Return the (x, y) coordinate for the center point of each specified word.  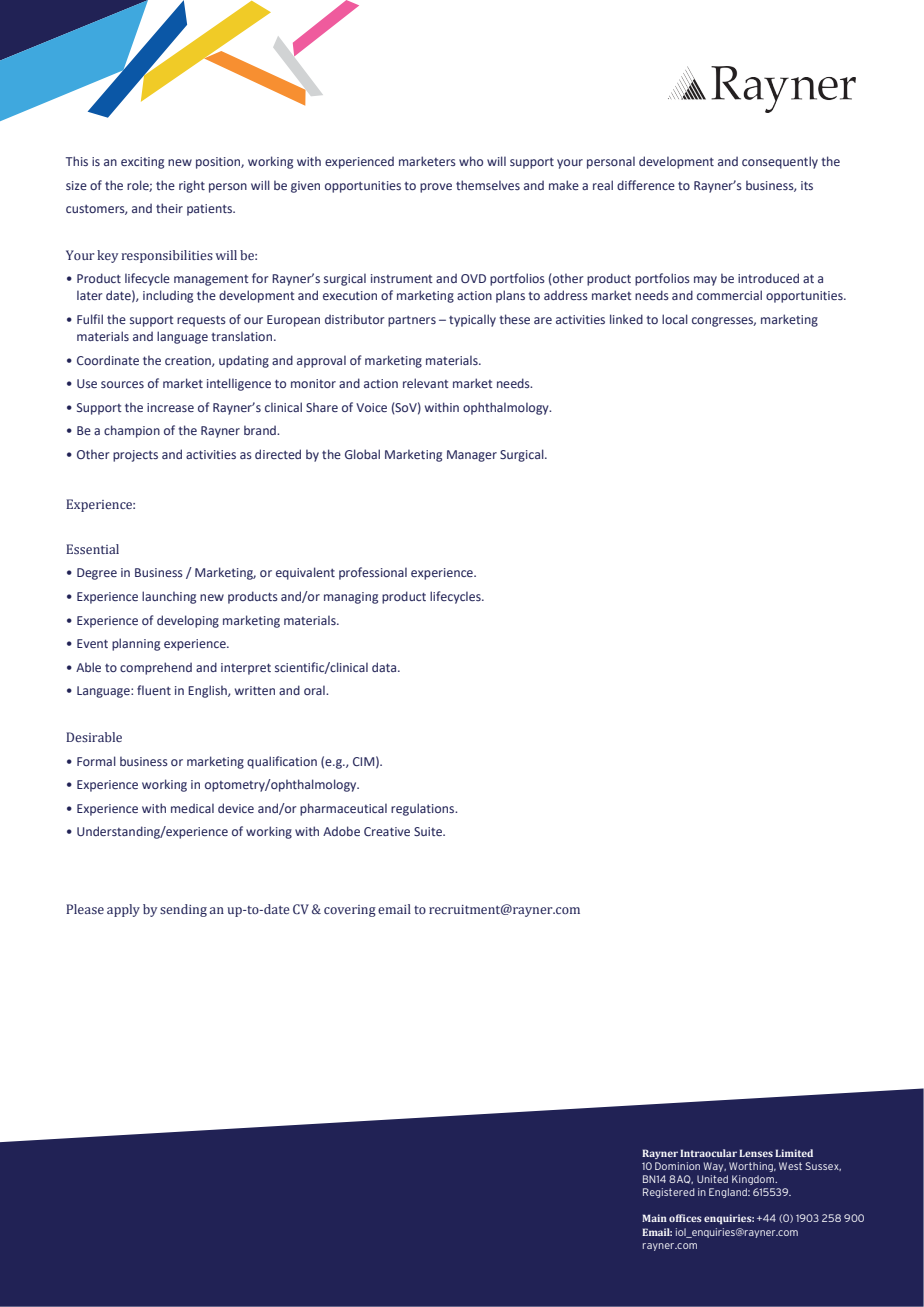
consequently (780, 162)
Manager (472, 456)
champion (132, 431)
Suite (429, 831)
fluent (154, 690)
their (169, 208)
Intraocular (708, 1153)
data (385, 667)
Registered (669, 1193)
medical (192, 808)
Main (654, 1218)
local (675, 319)
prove (436, 188)
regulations (424, 809)
